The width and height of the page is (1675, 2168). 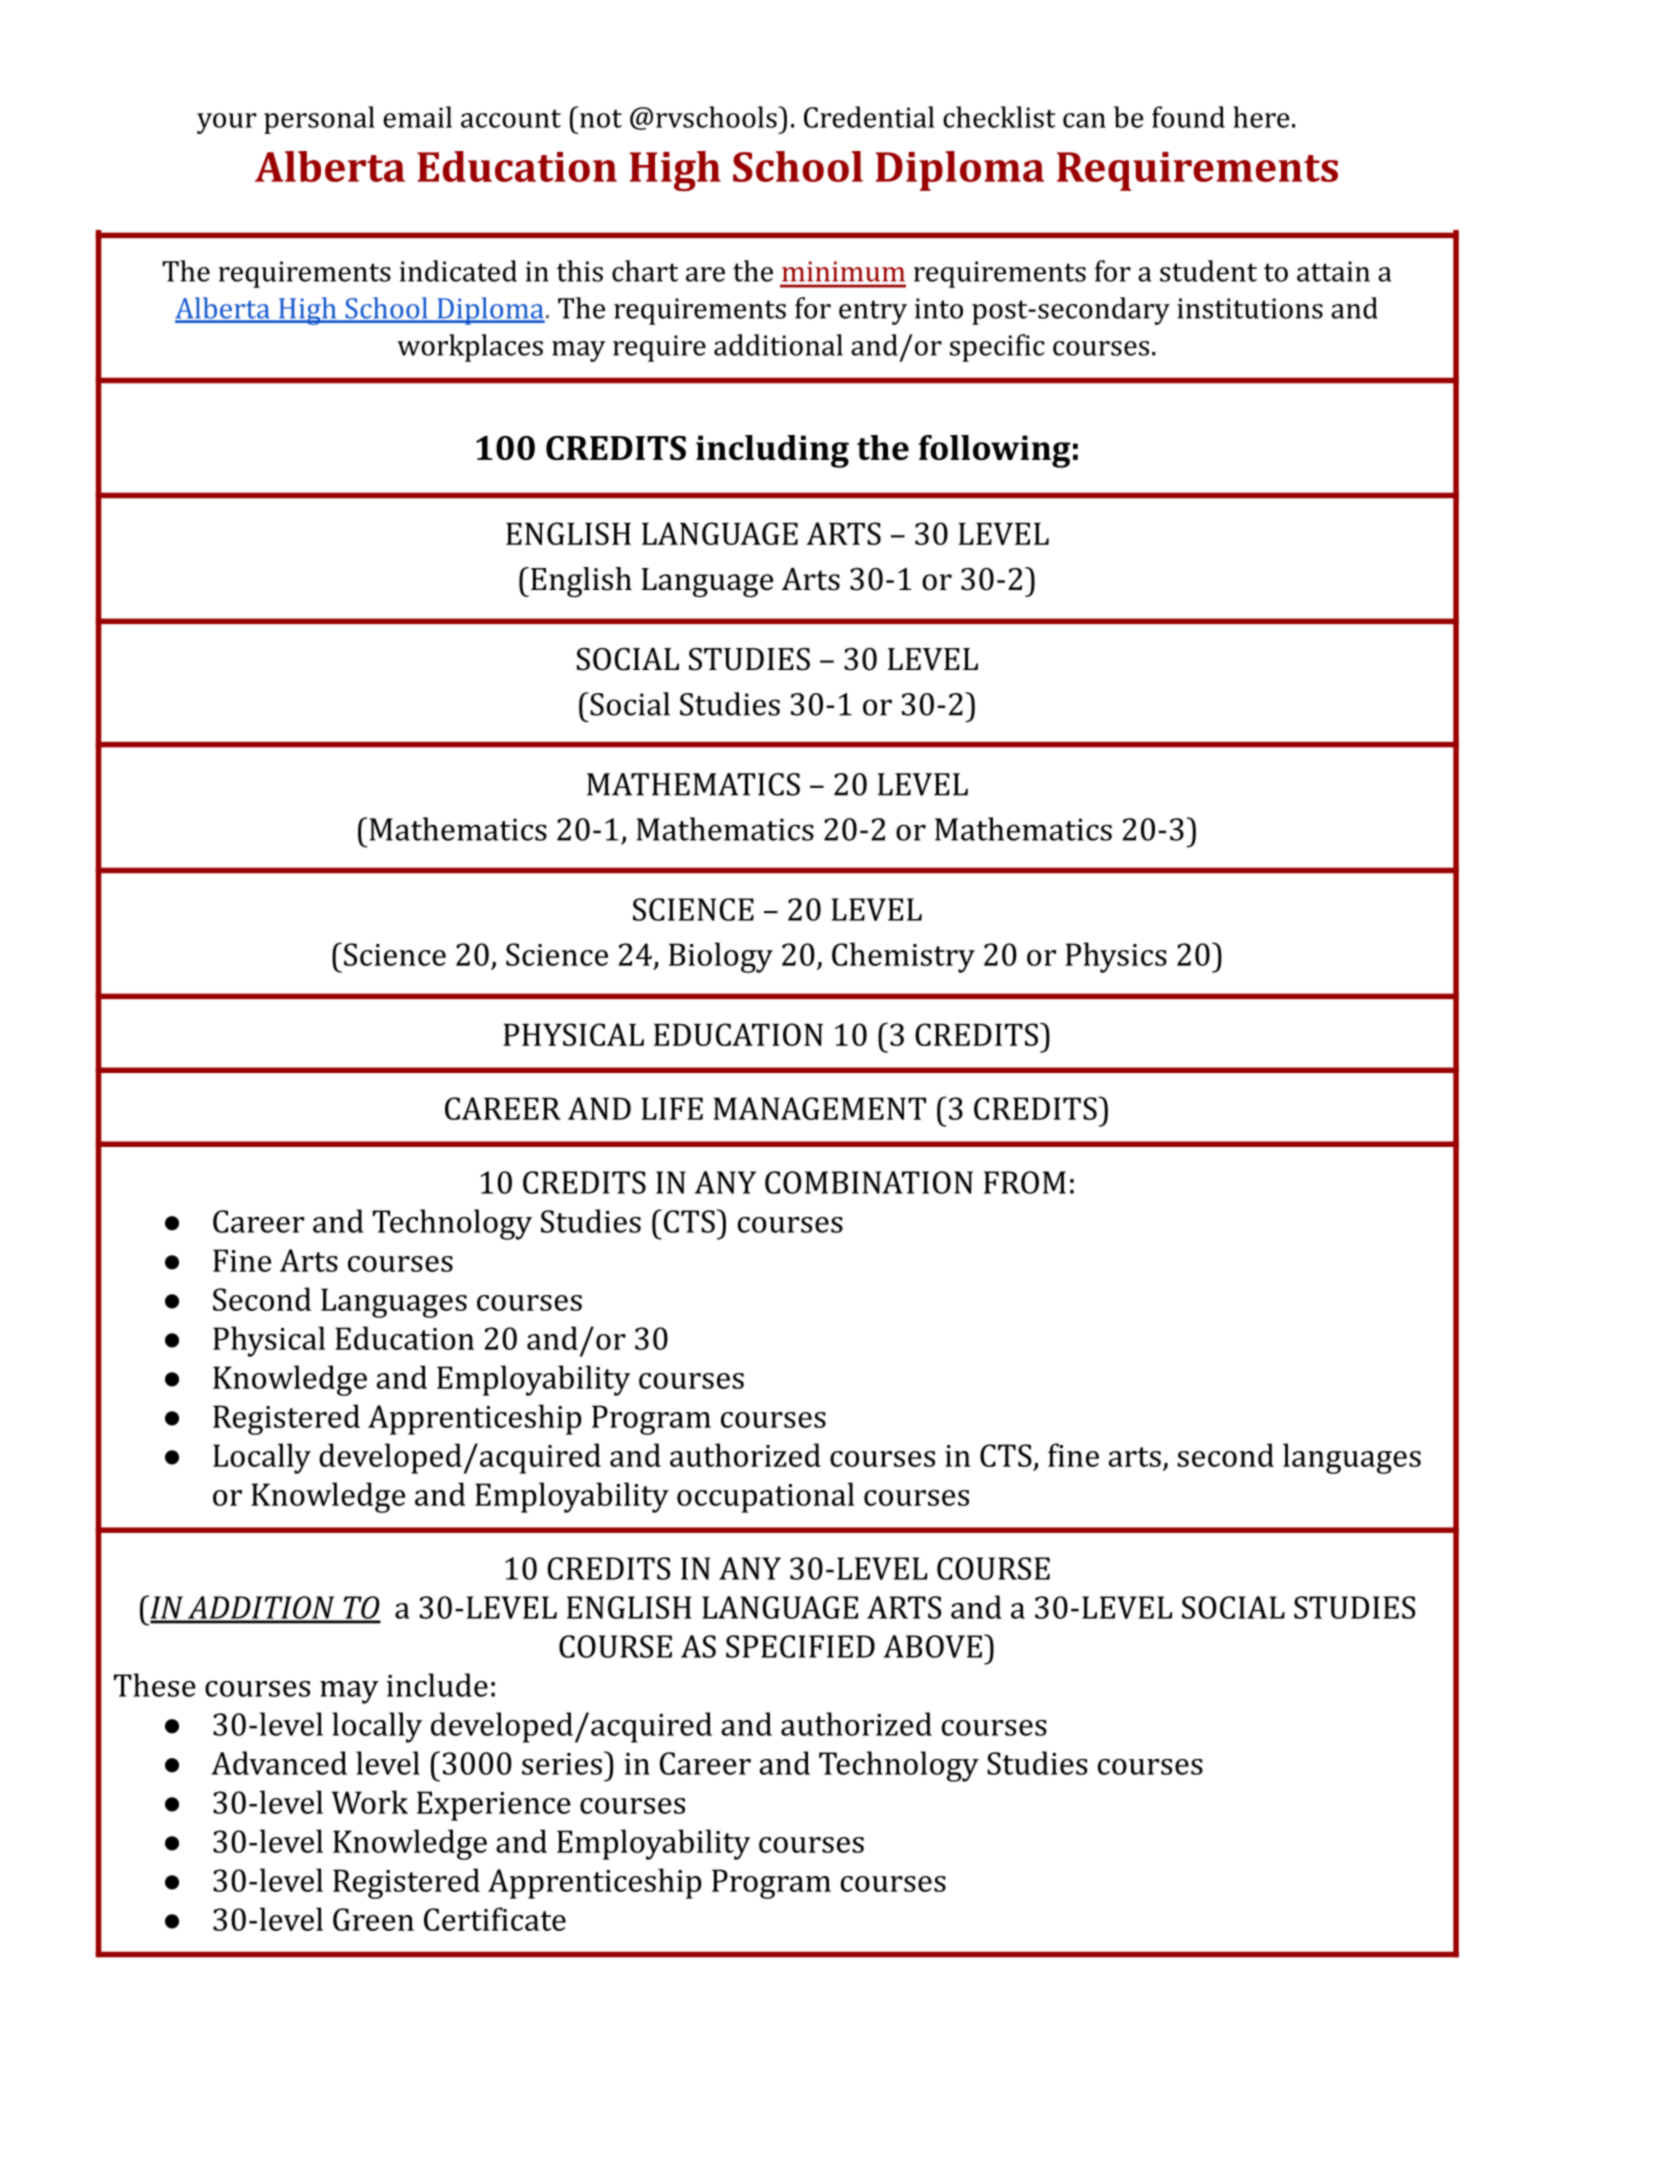 I want to click on LIFE, so click(x=672, y=1108).
